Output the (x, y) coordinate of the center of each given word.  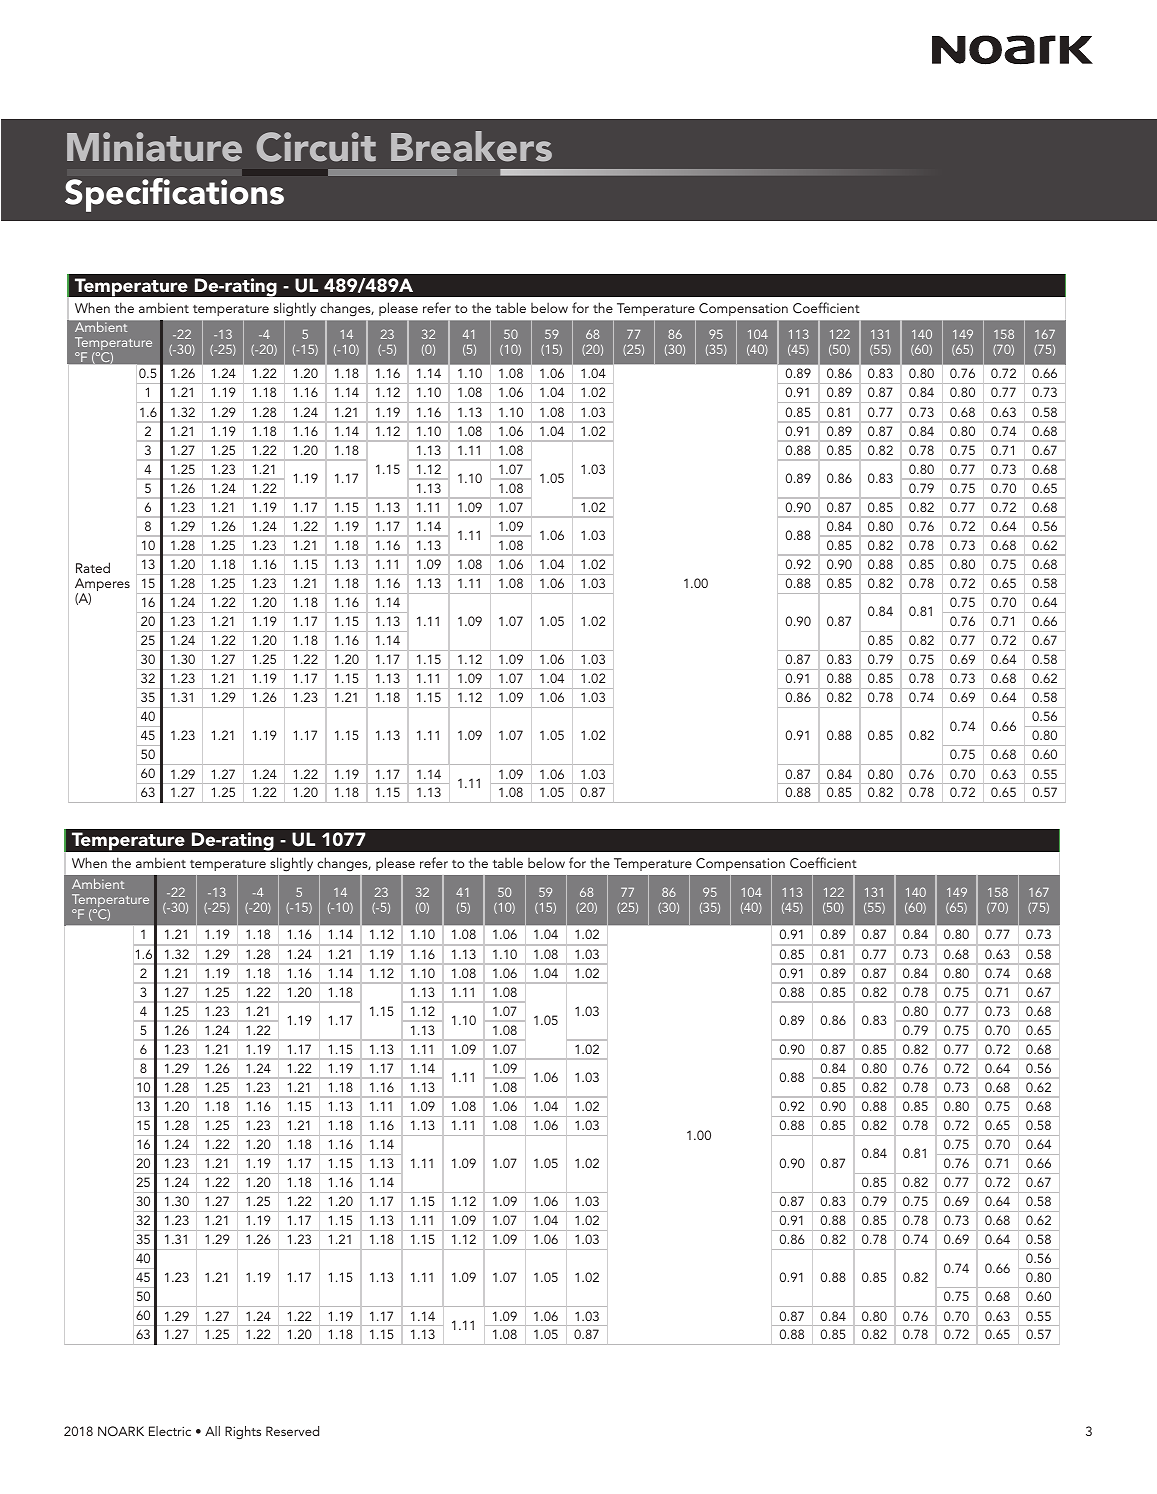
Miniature (154, 147)
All (212, 1431)
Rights (243, 1432)
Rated (93, 567)
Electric (170, 1431)
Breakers (471, 146)
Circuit (316, 147)
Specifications (174, 195)
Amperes (102, 586)
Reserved (292, 1431)
